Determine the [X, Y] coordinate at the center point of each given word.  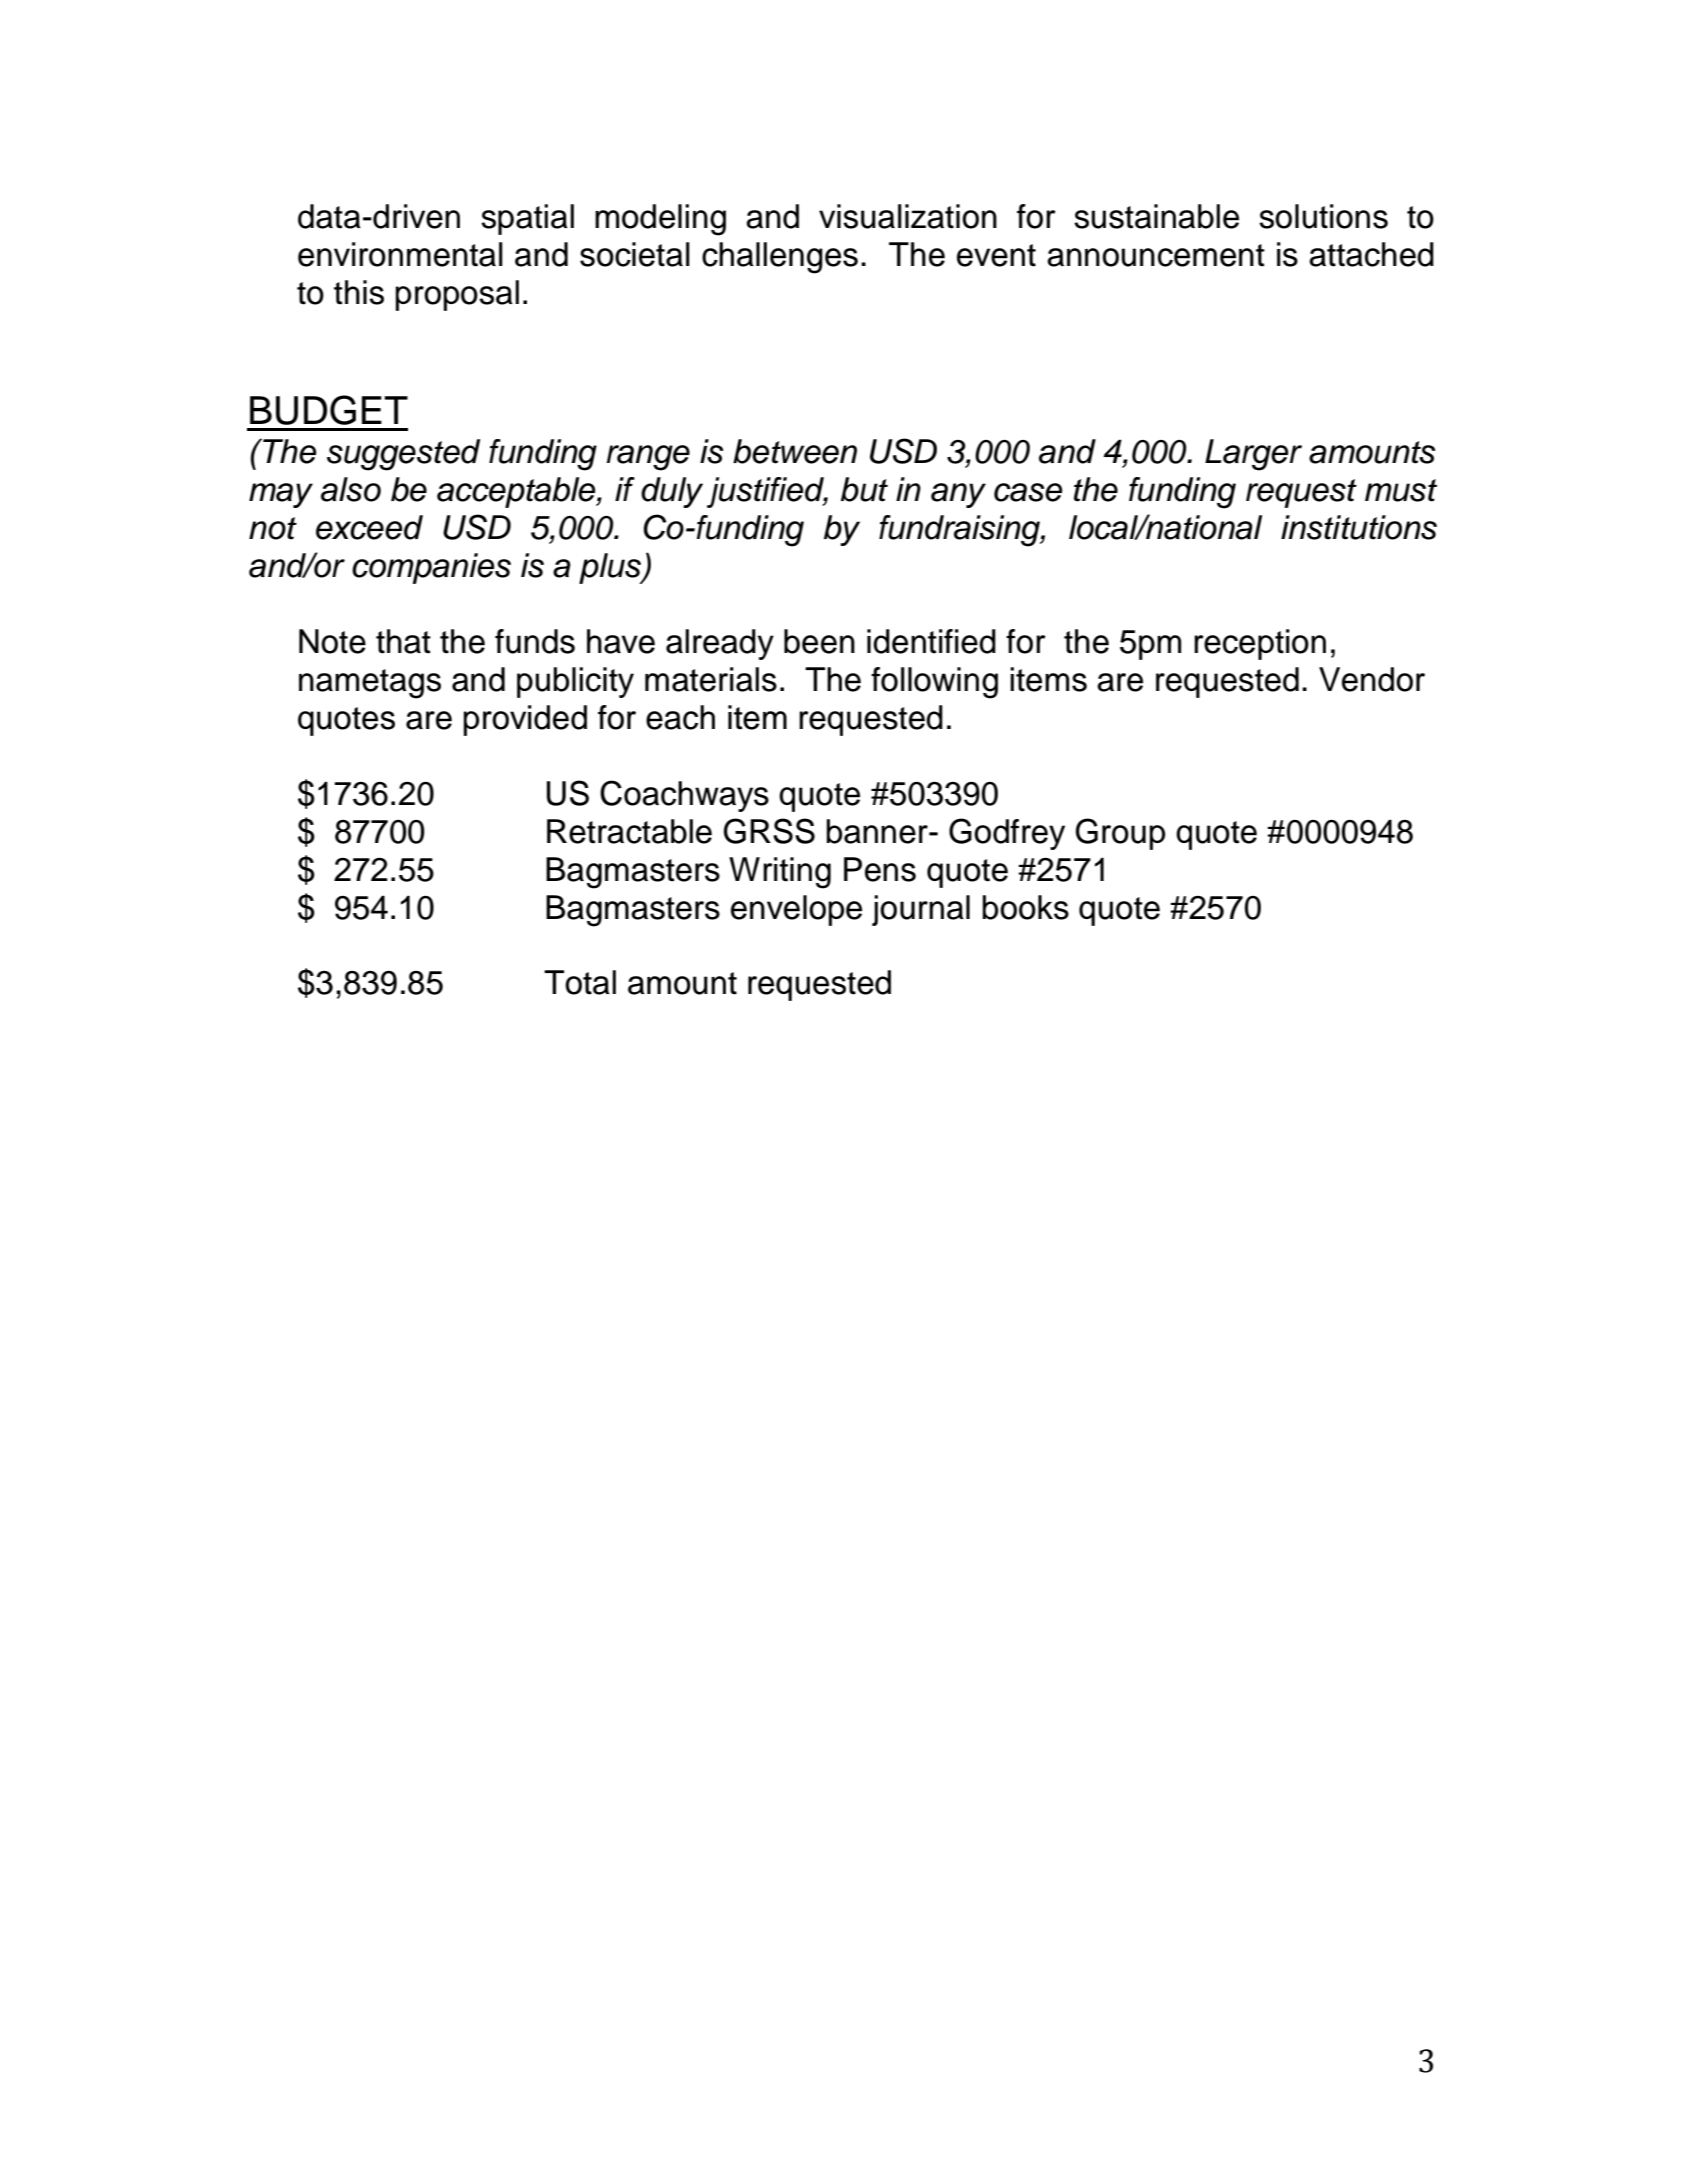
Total [580, 982]
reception [1260, 644]
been [819, 641]
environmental [400, 254]
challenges [780, 258]
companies [431, 568]
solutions [1323, 216]
